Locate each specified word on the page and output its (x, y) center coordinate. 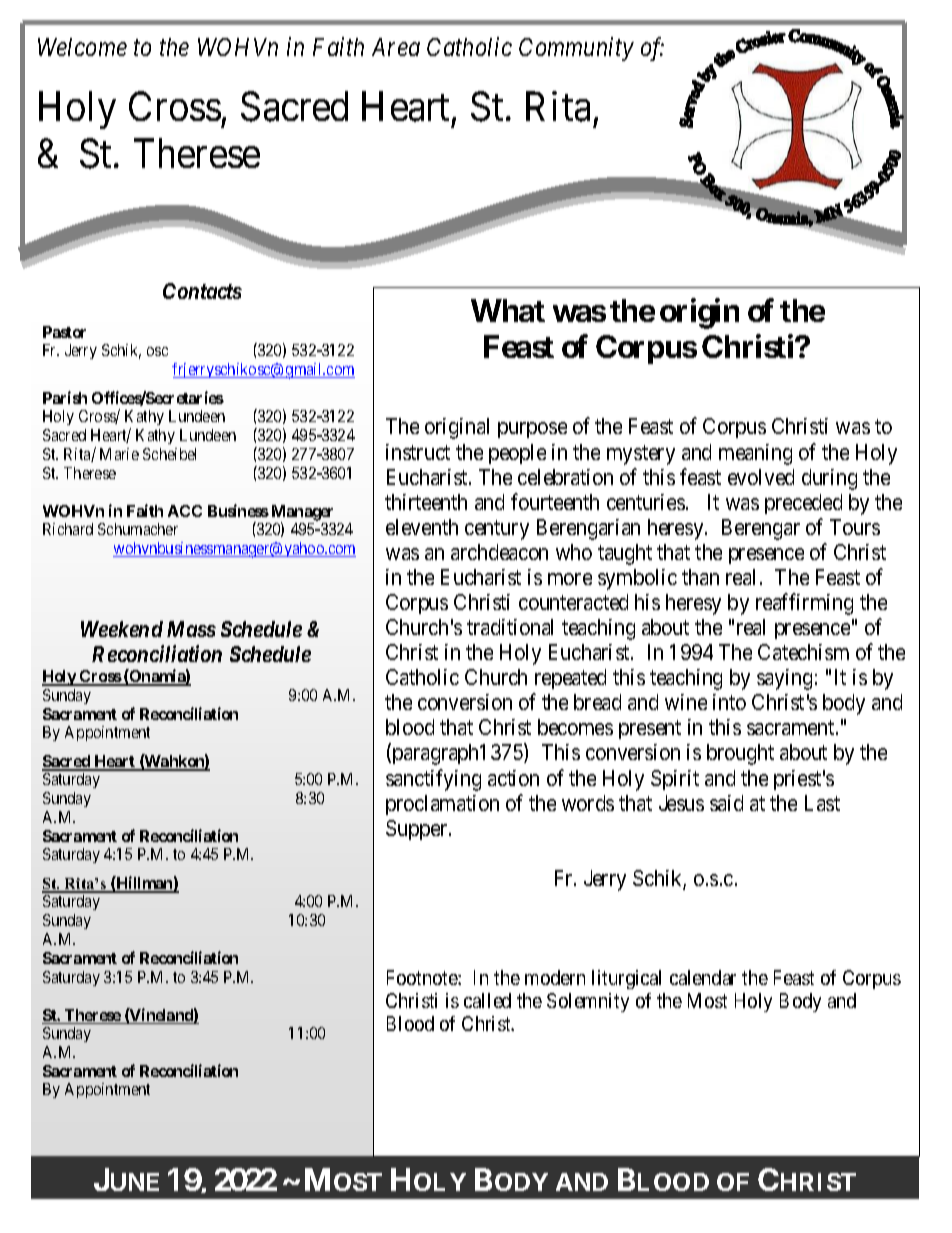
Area (396, 47)
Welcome (82, 47)
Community (576, 49)
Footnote (423, 977)
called (487, 1000)
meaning (755, 454)
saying (784, 679)
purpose (532, 430)
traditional (510, 627)
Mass (191, 629)
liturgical (626, 979)
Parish (65, 397)
